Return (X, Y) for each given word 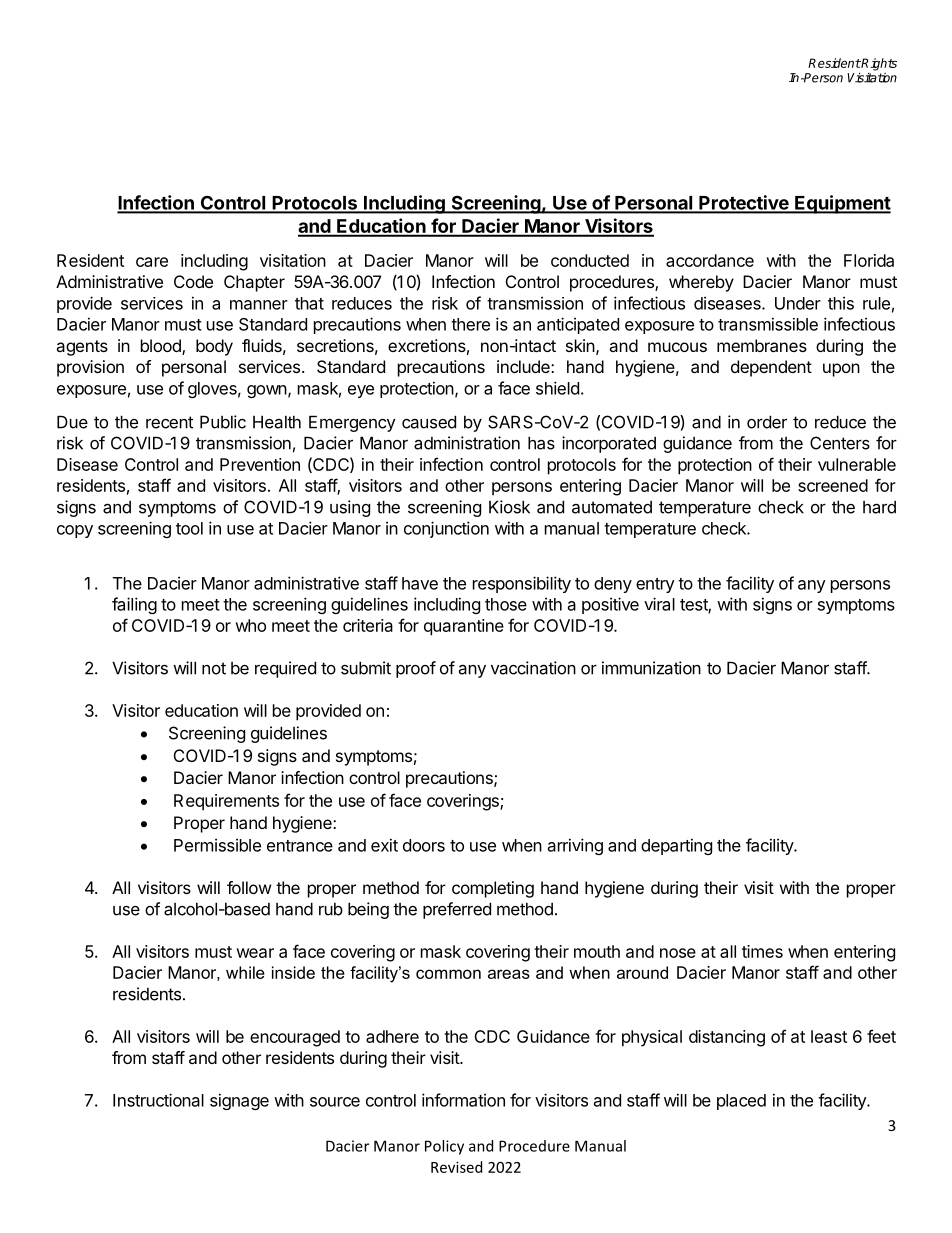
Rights (878, 64)
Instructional (158, 1100)
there (470, 324)
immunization (651, 668)
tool (189, 528)
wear (255, 953)
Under (798, 303)
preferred (457, 910)
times (762, 951)
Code (193, 281)
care (152, 262)
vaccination (533, 668)
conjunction (446, 529)
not (214, 668)
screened (833, 485)
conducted (590, 260)
